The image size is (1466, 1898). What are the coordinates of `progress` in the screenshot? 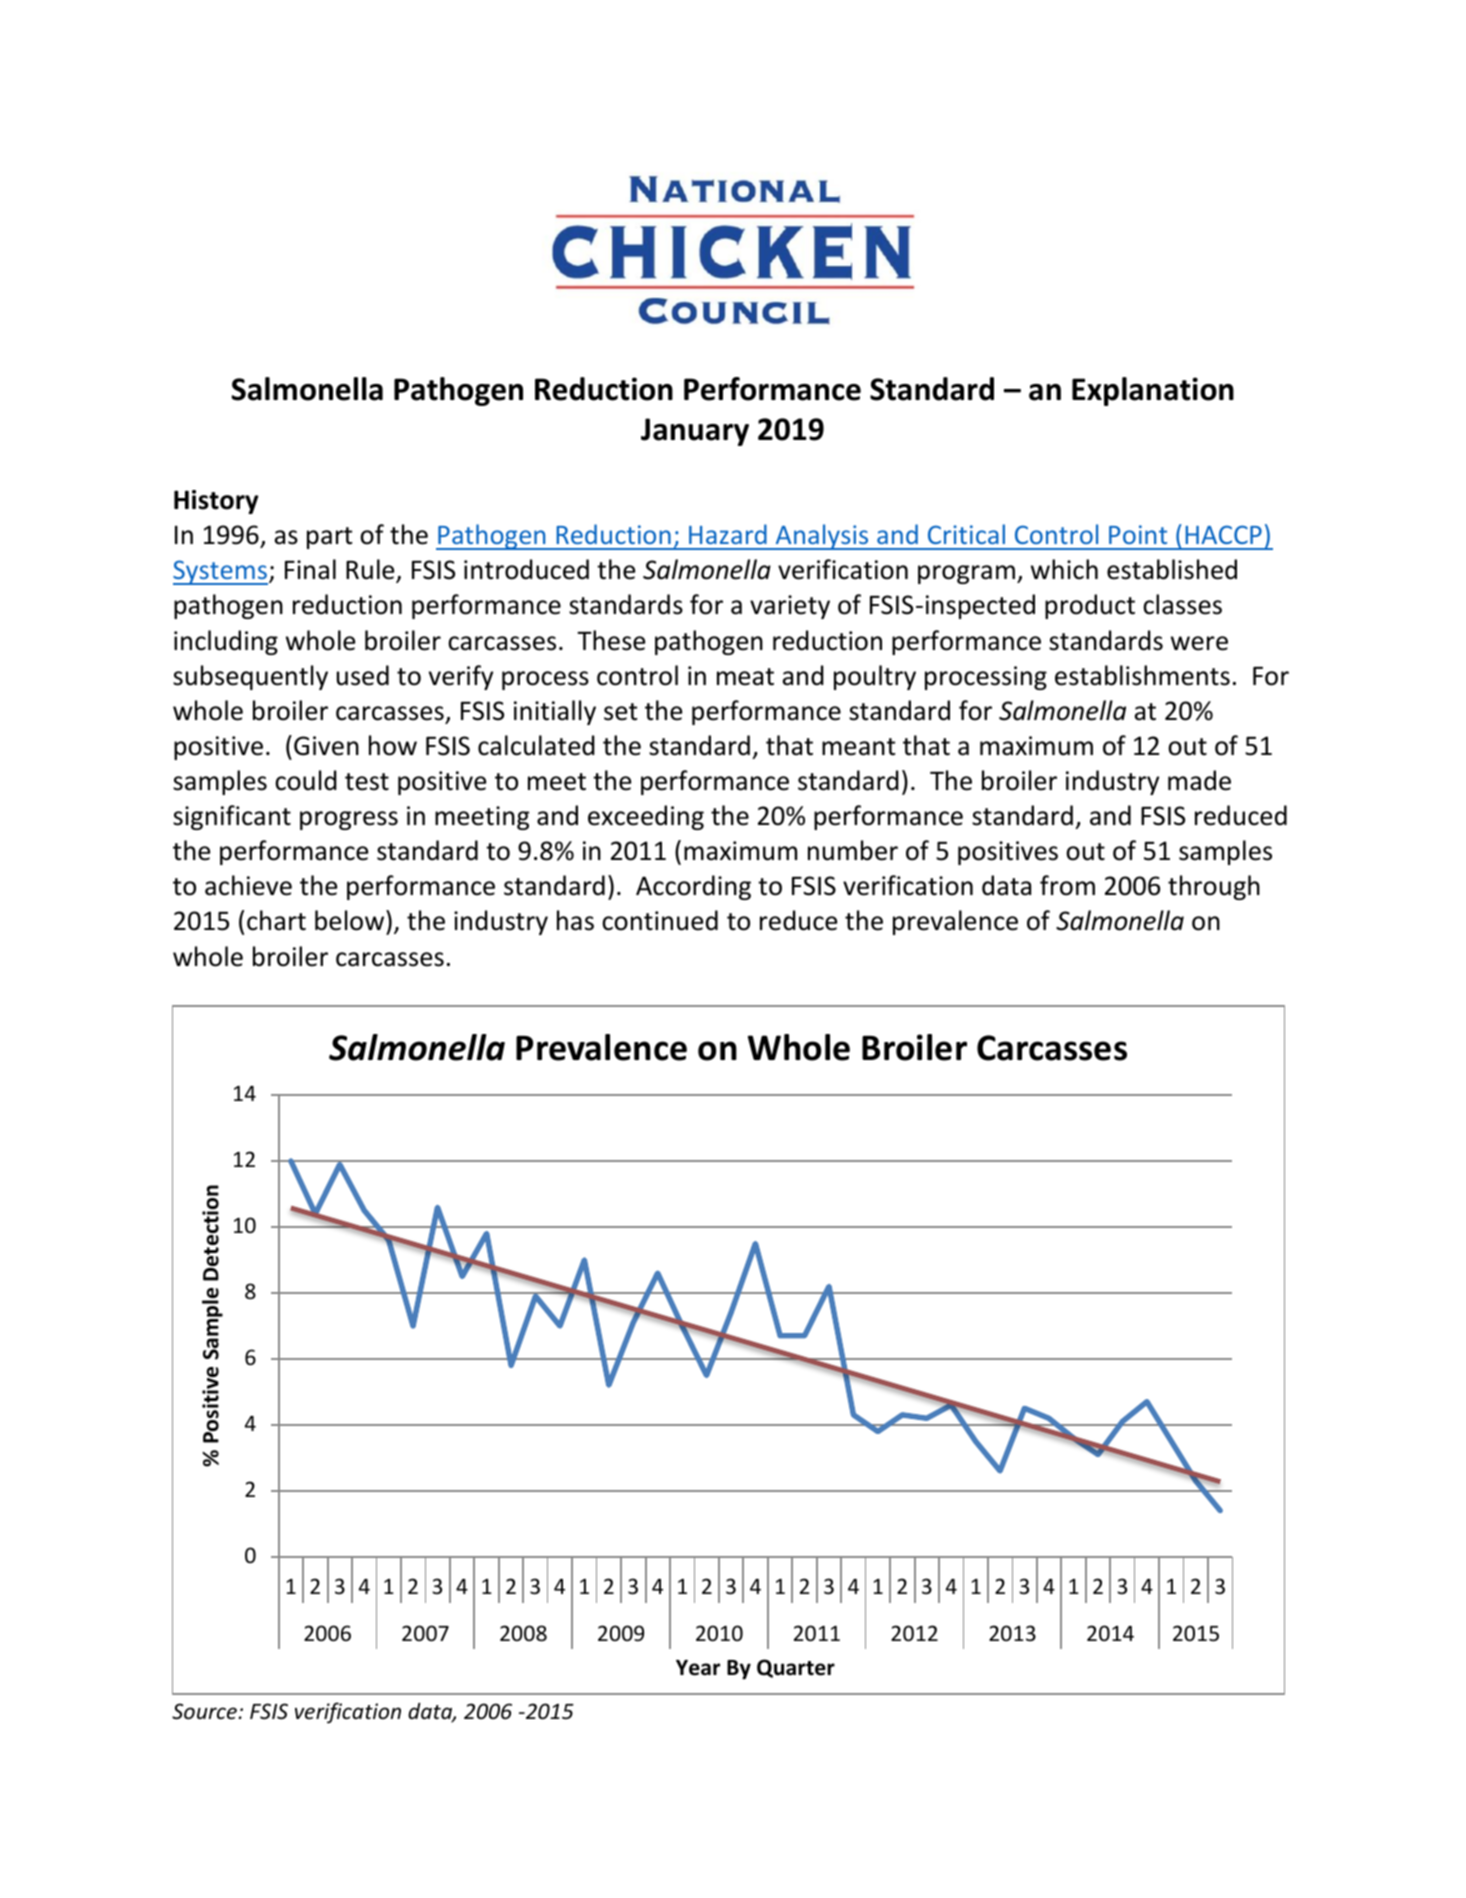 It's located at (349, 820).
